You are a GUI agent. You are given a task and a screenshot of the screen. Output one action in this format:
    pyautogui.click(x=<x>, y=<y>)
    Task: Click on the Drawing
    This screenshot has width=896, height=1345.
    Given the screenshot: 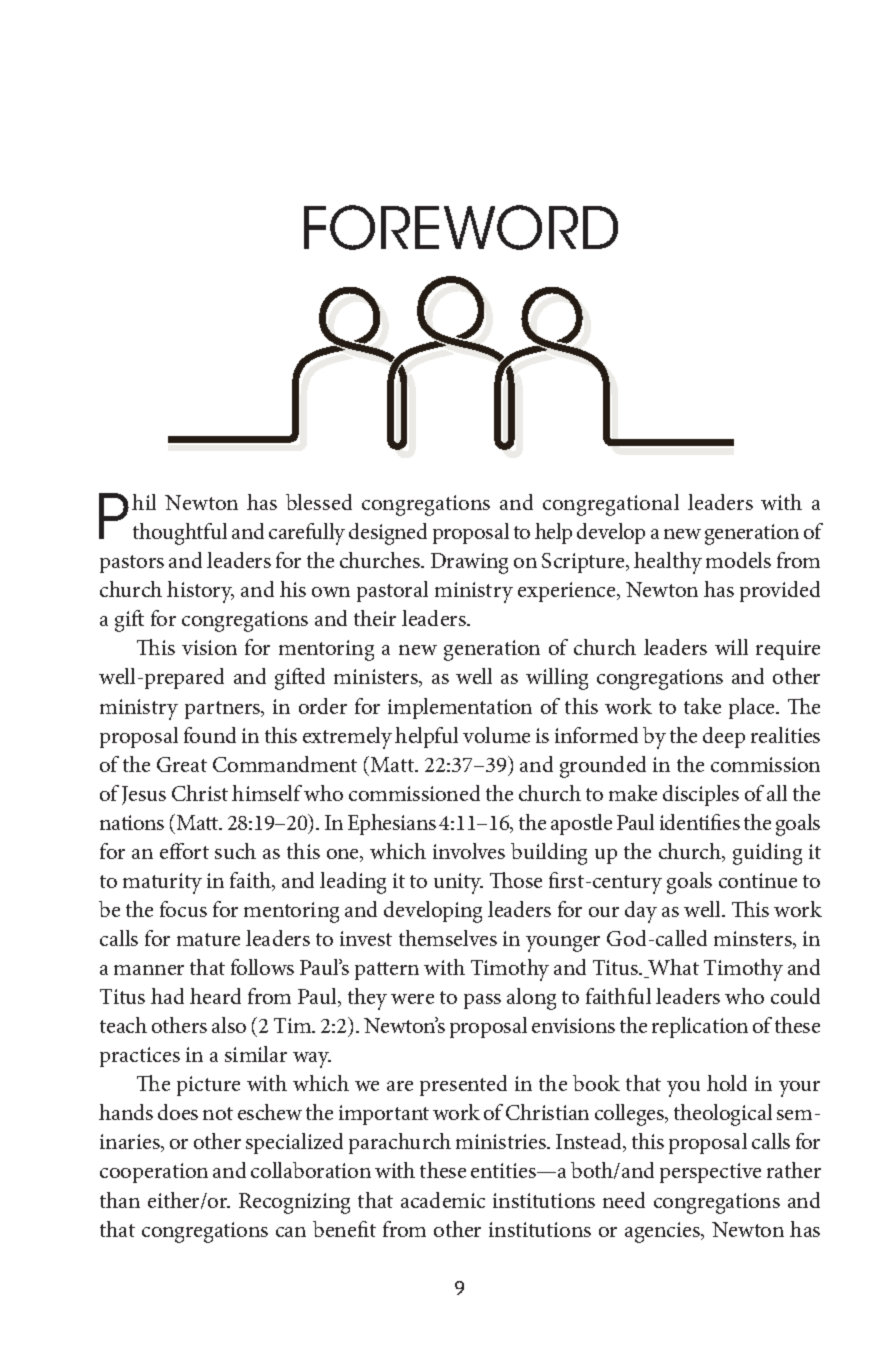 What is the action you would take?
    pyautogui.click(x=469, y=563)
